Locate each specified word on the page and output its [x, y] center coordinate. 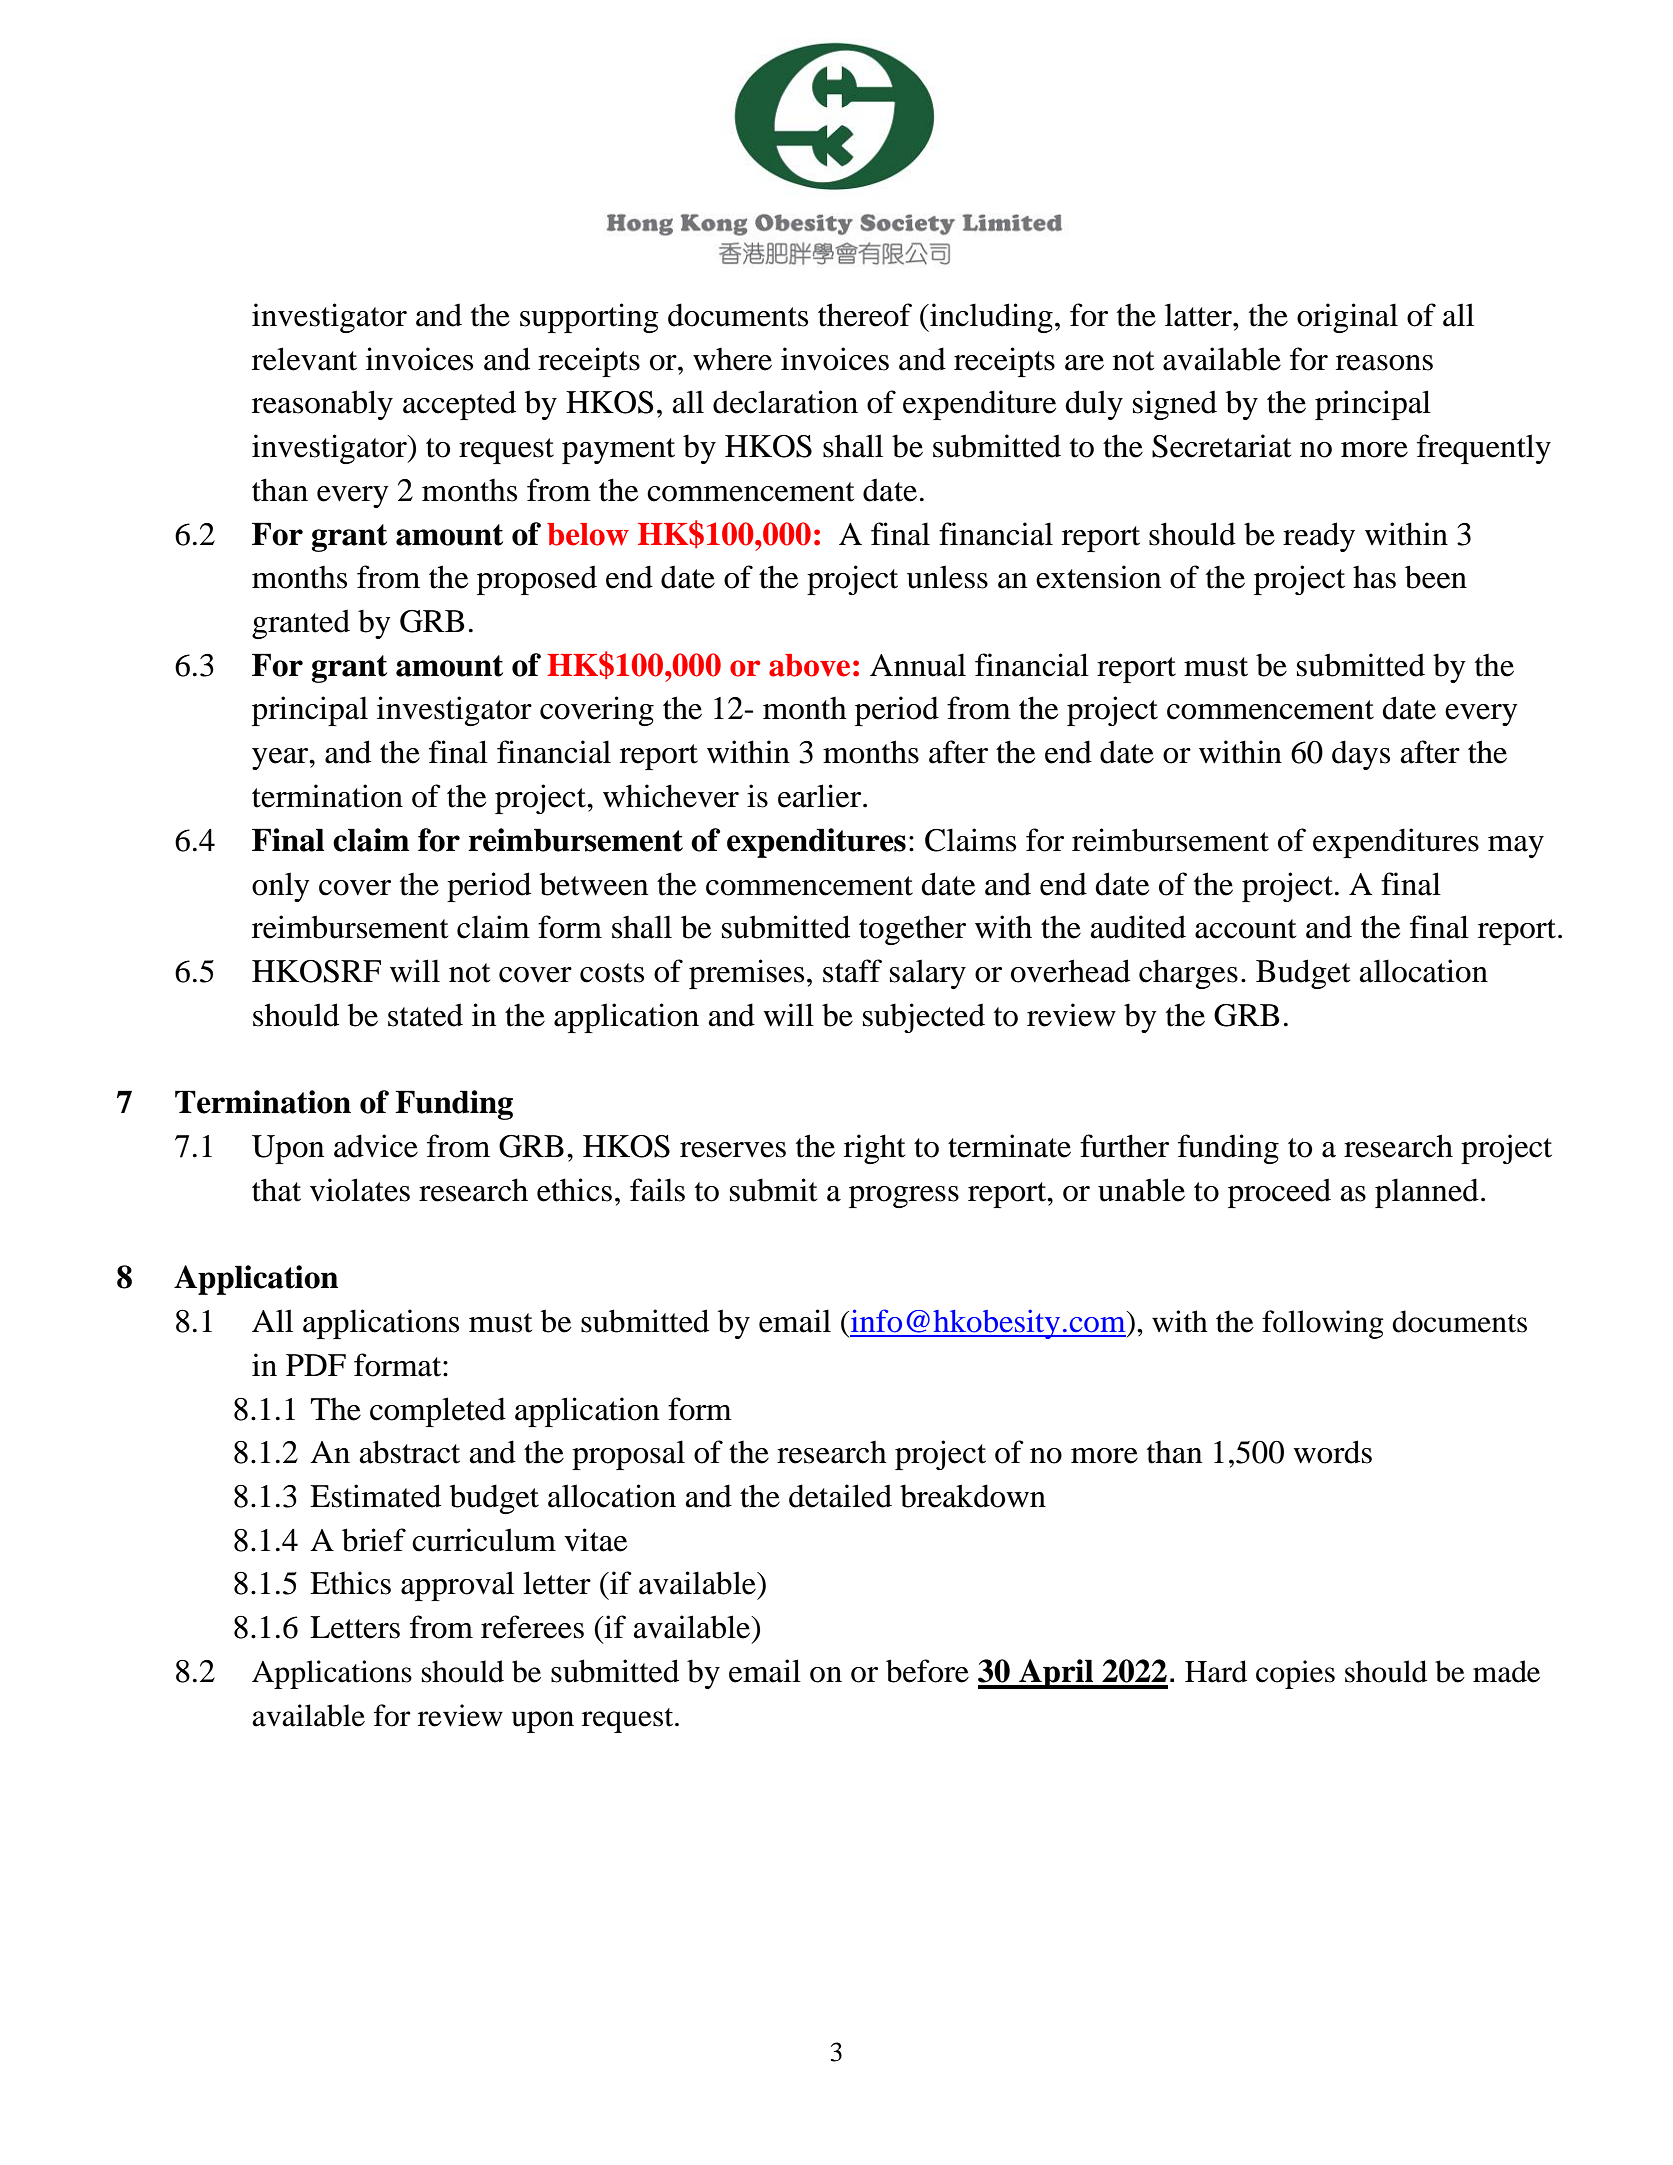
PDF [316, 1365]
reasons [1384, 363]
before [927, 1671]
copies [1295, 1674]
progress [904, 1197]
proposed [537, 580]
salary [928, 974]
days [1361, 755]
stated [425, 1015]
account [1245, 929]
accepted [459, 405]
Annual [918, 665]
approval [457, 1586]
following [1322, 1324]
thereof [865, 315]
